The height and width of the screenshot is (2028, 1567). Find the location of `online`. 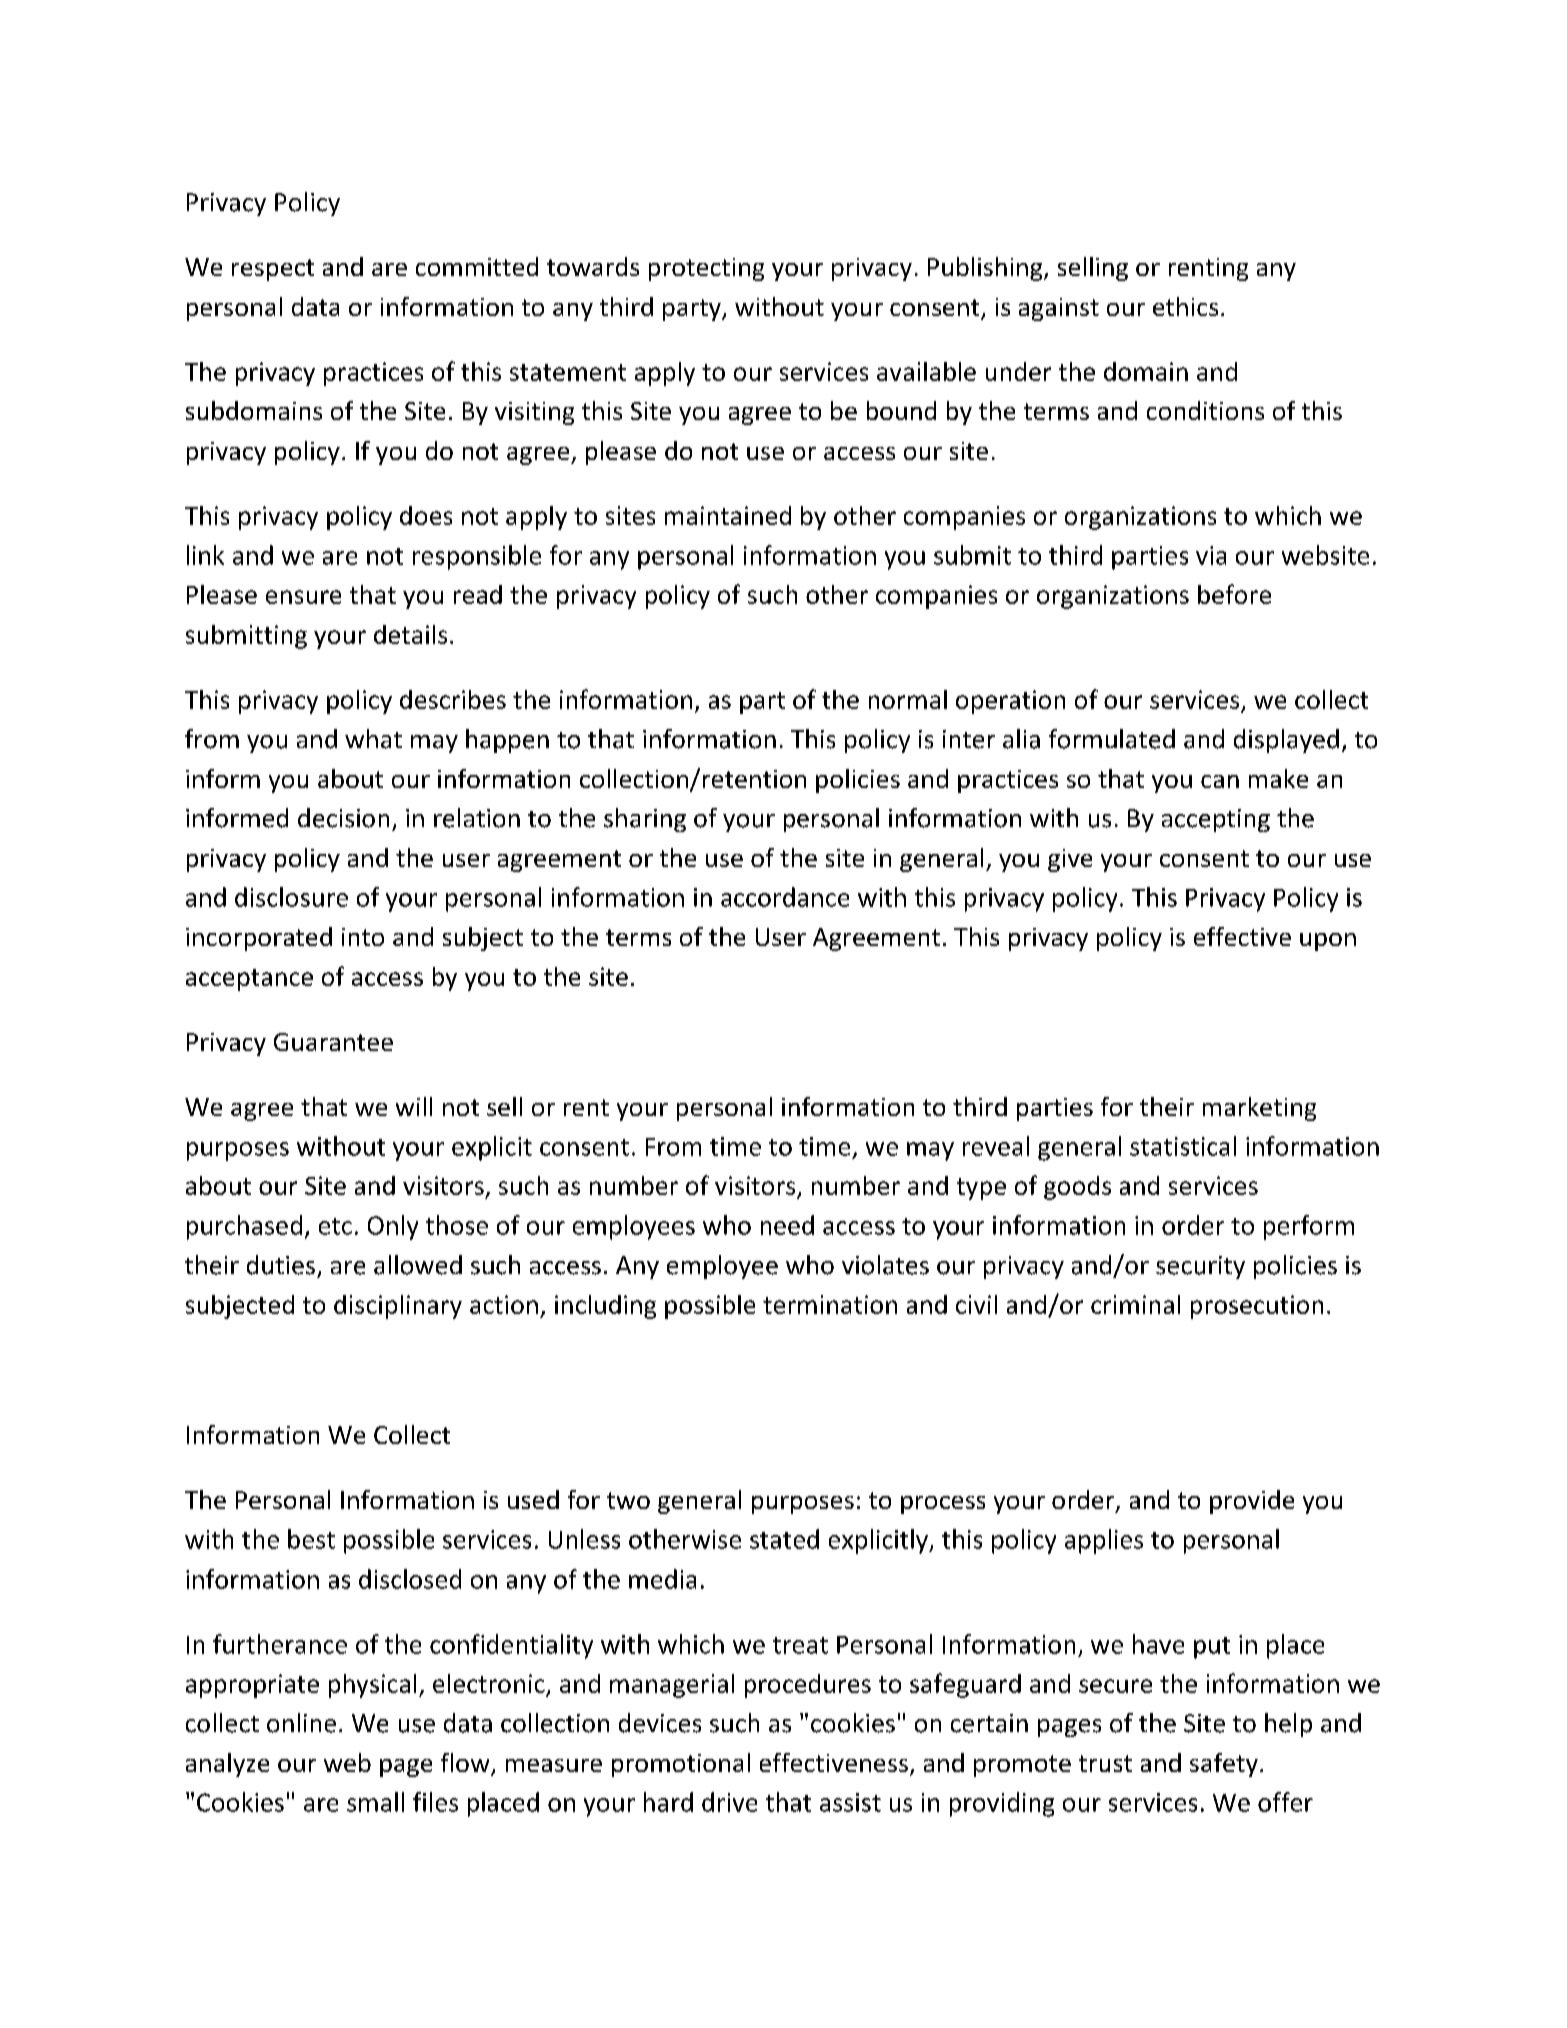

online is located at coordinates (301, 1723).
